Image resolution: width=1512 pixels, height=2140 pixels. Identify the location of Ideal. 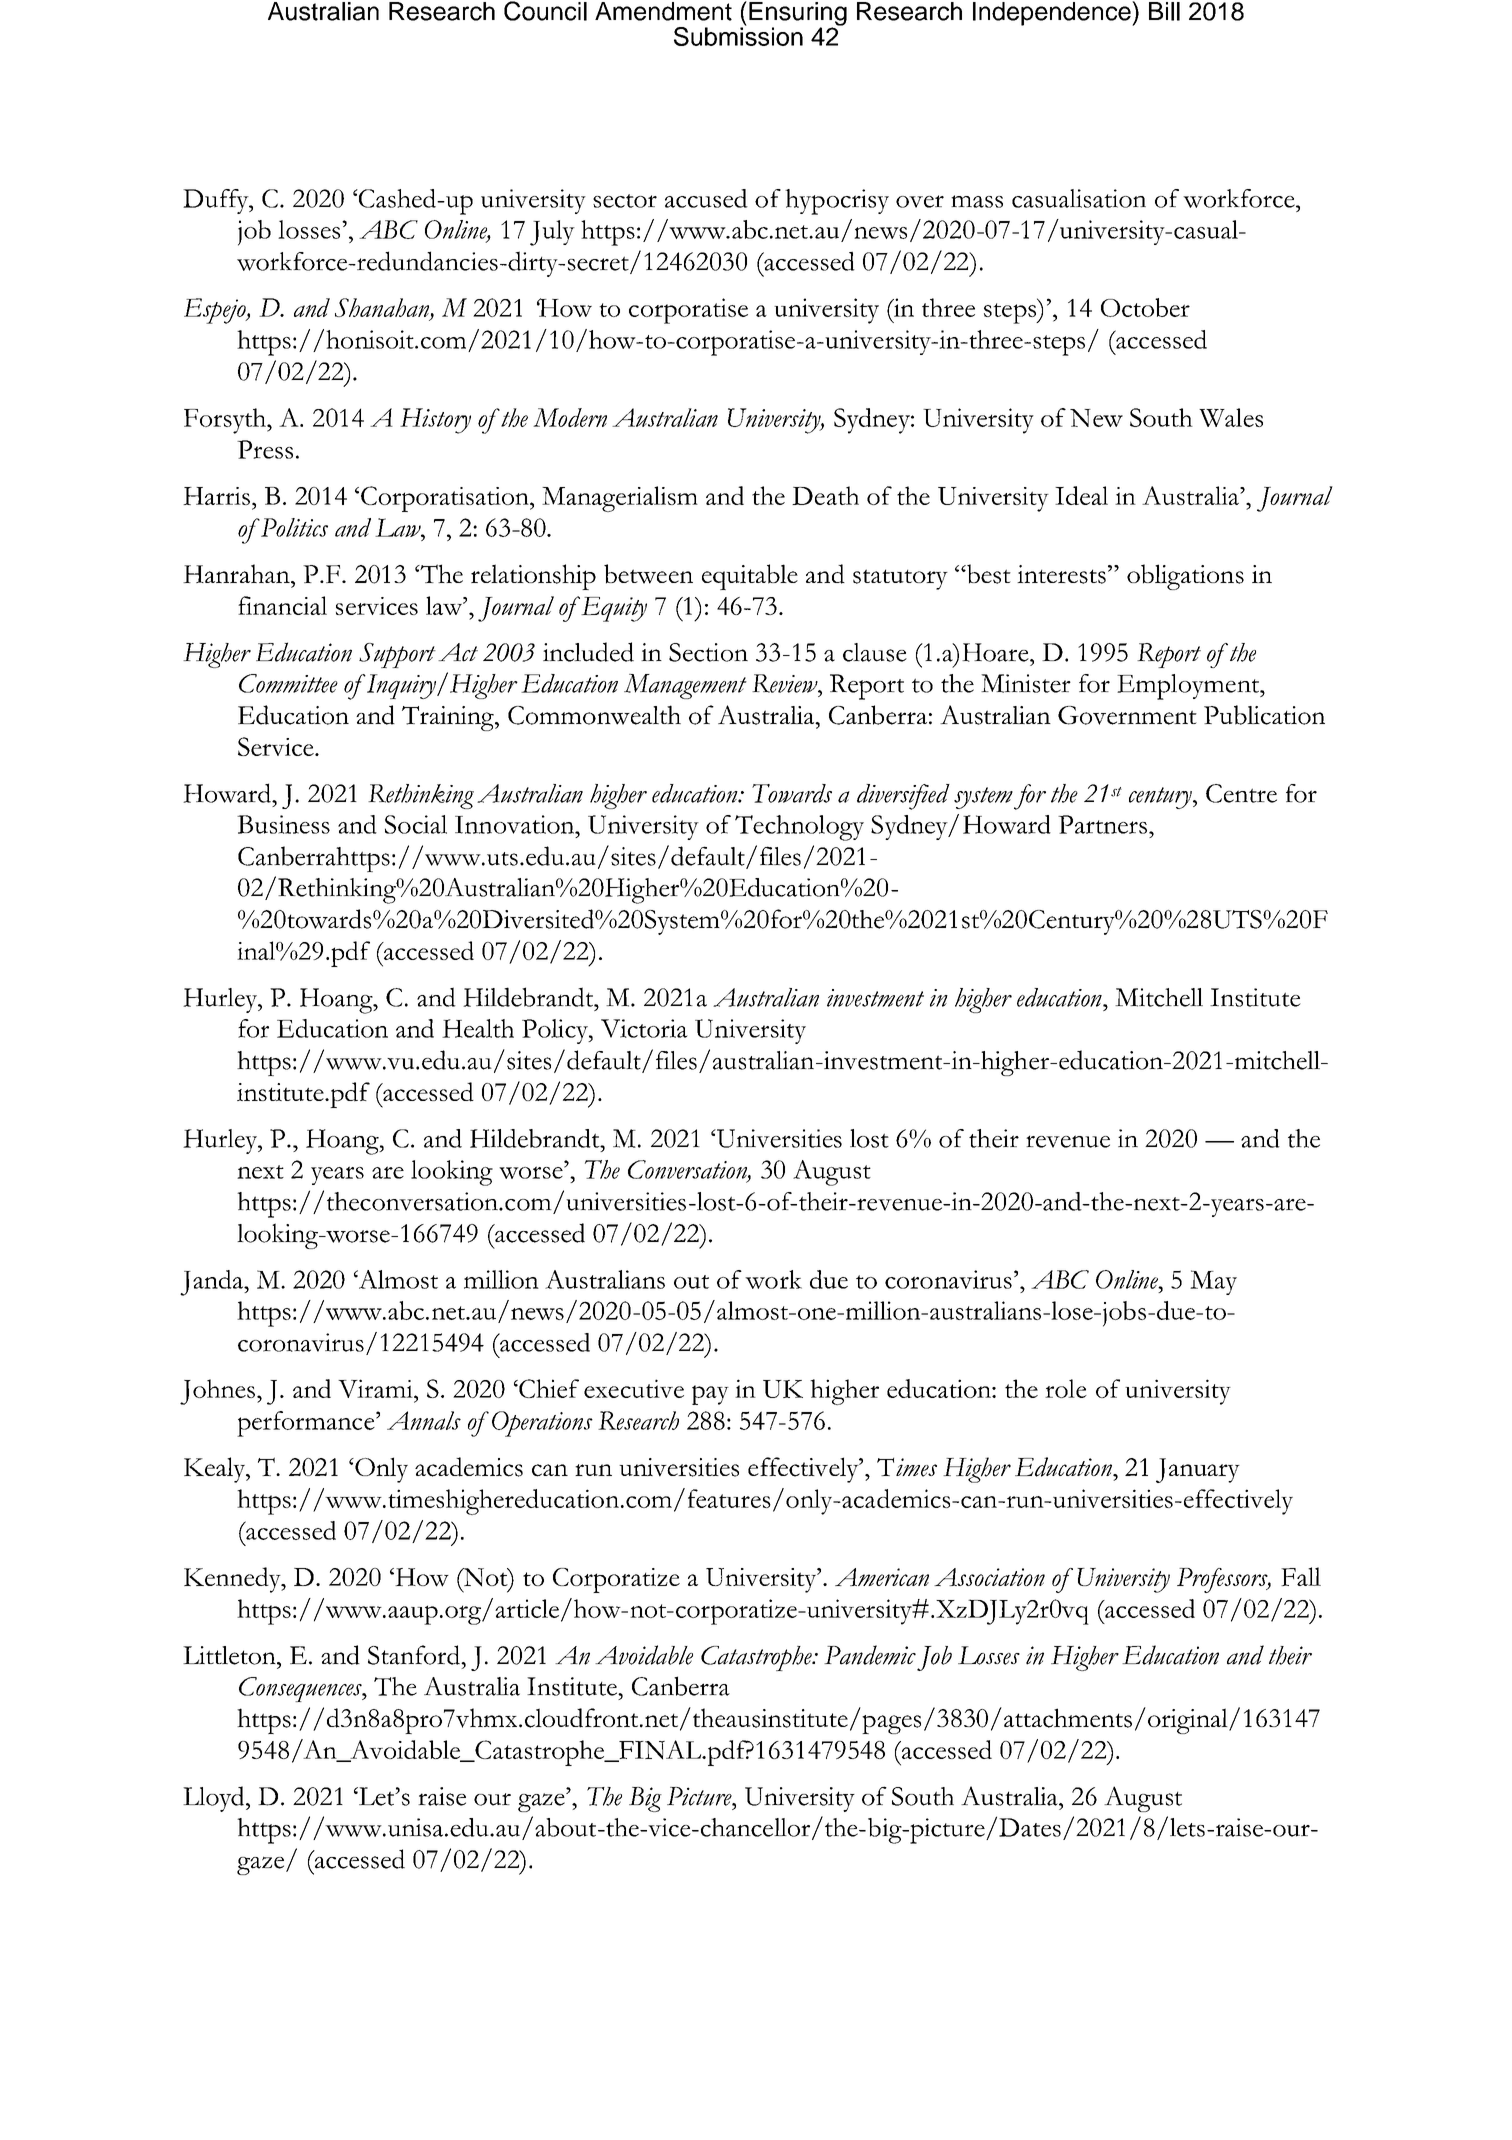
(1081, 495).
